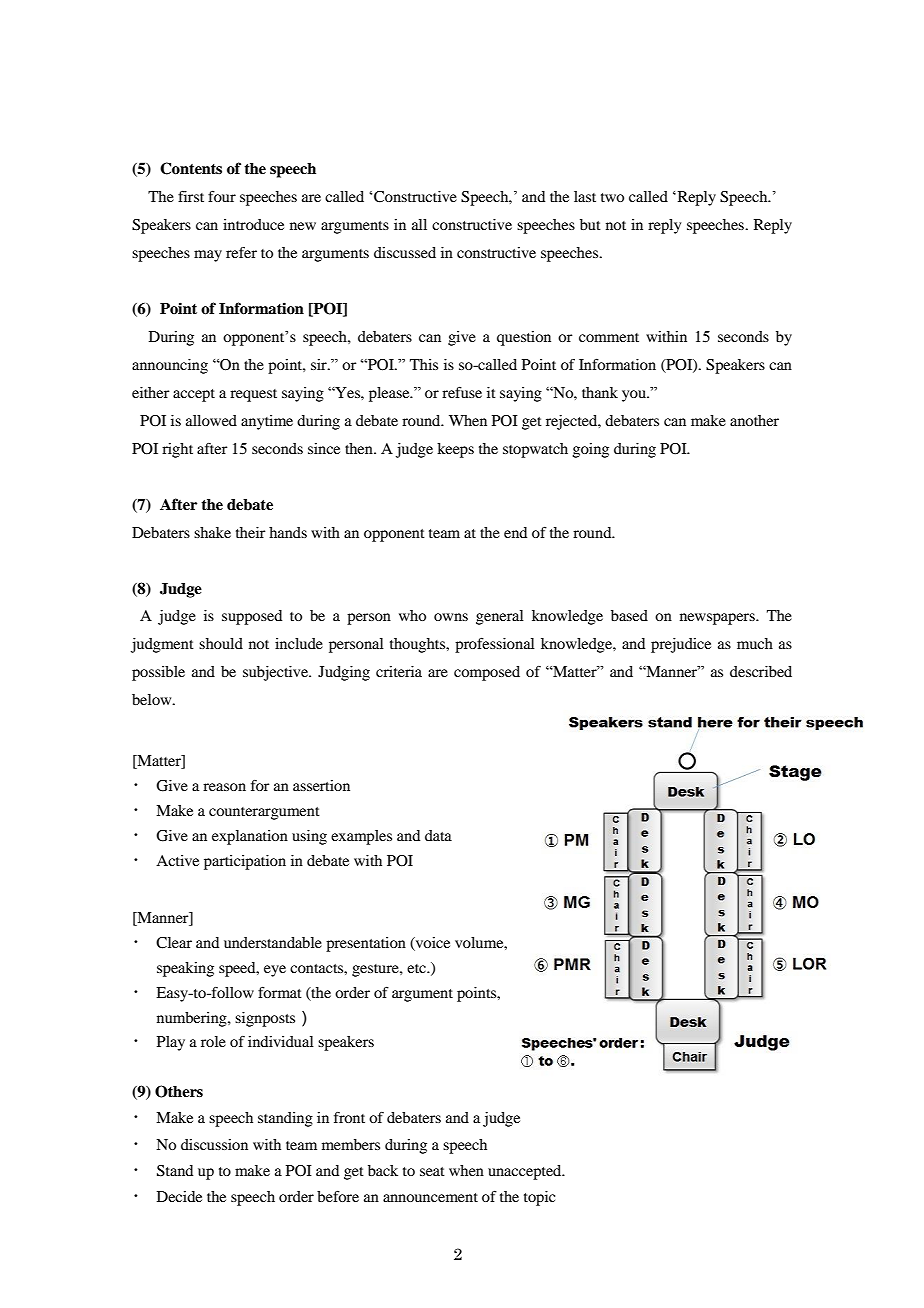  I want to click on another, so click(754, 420).
